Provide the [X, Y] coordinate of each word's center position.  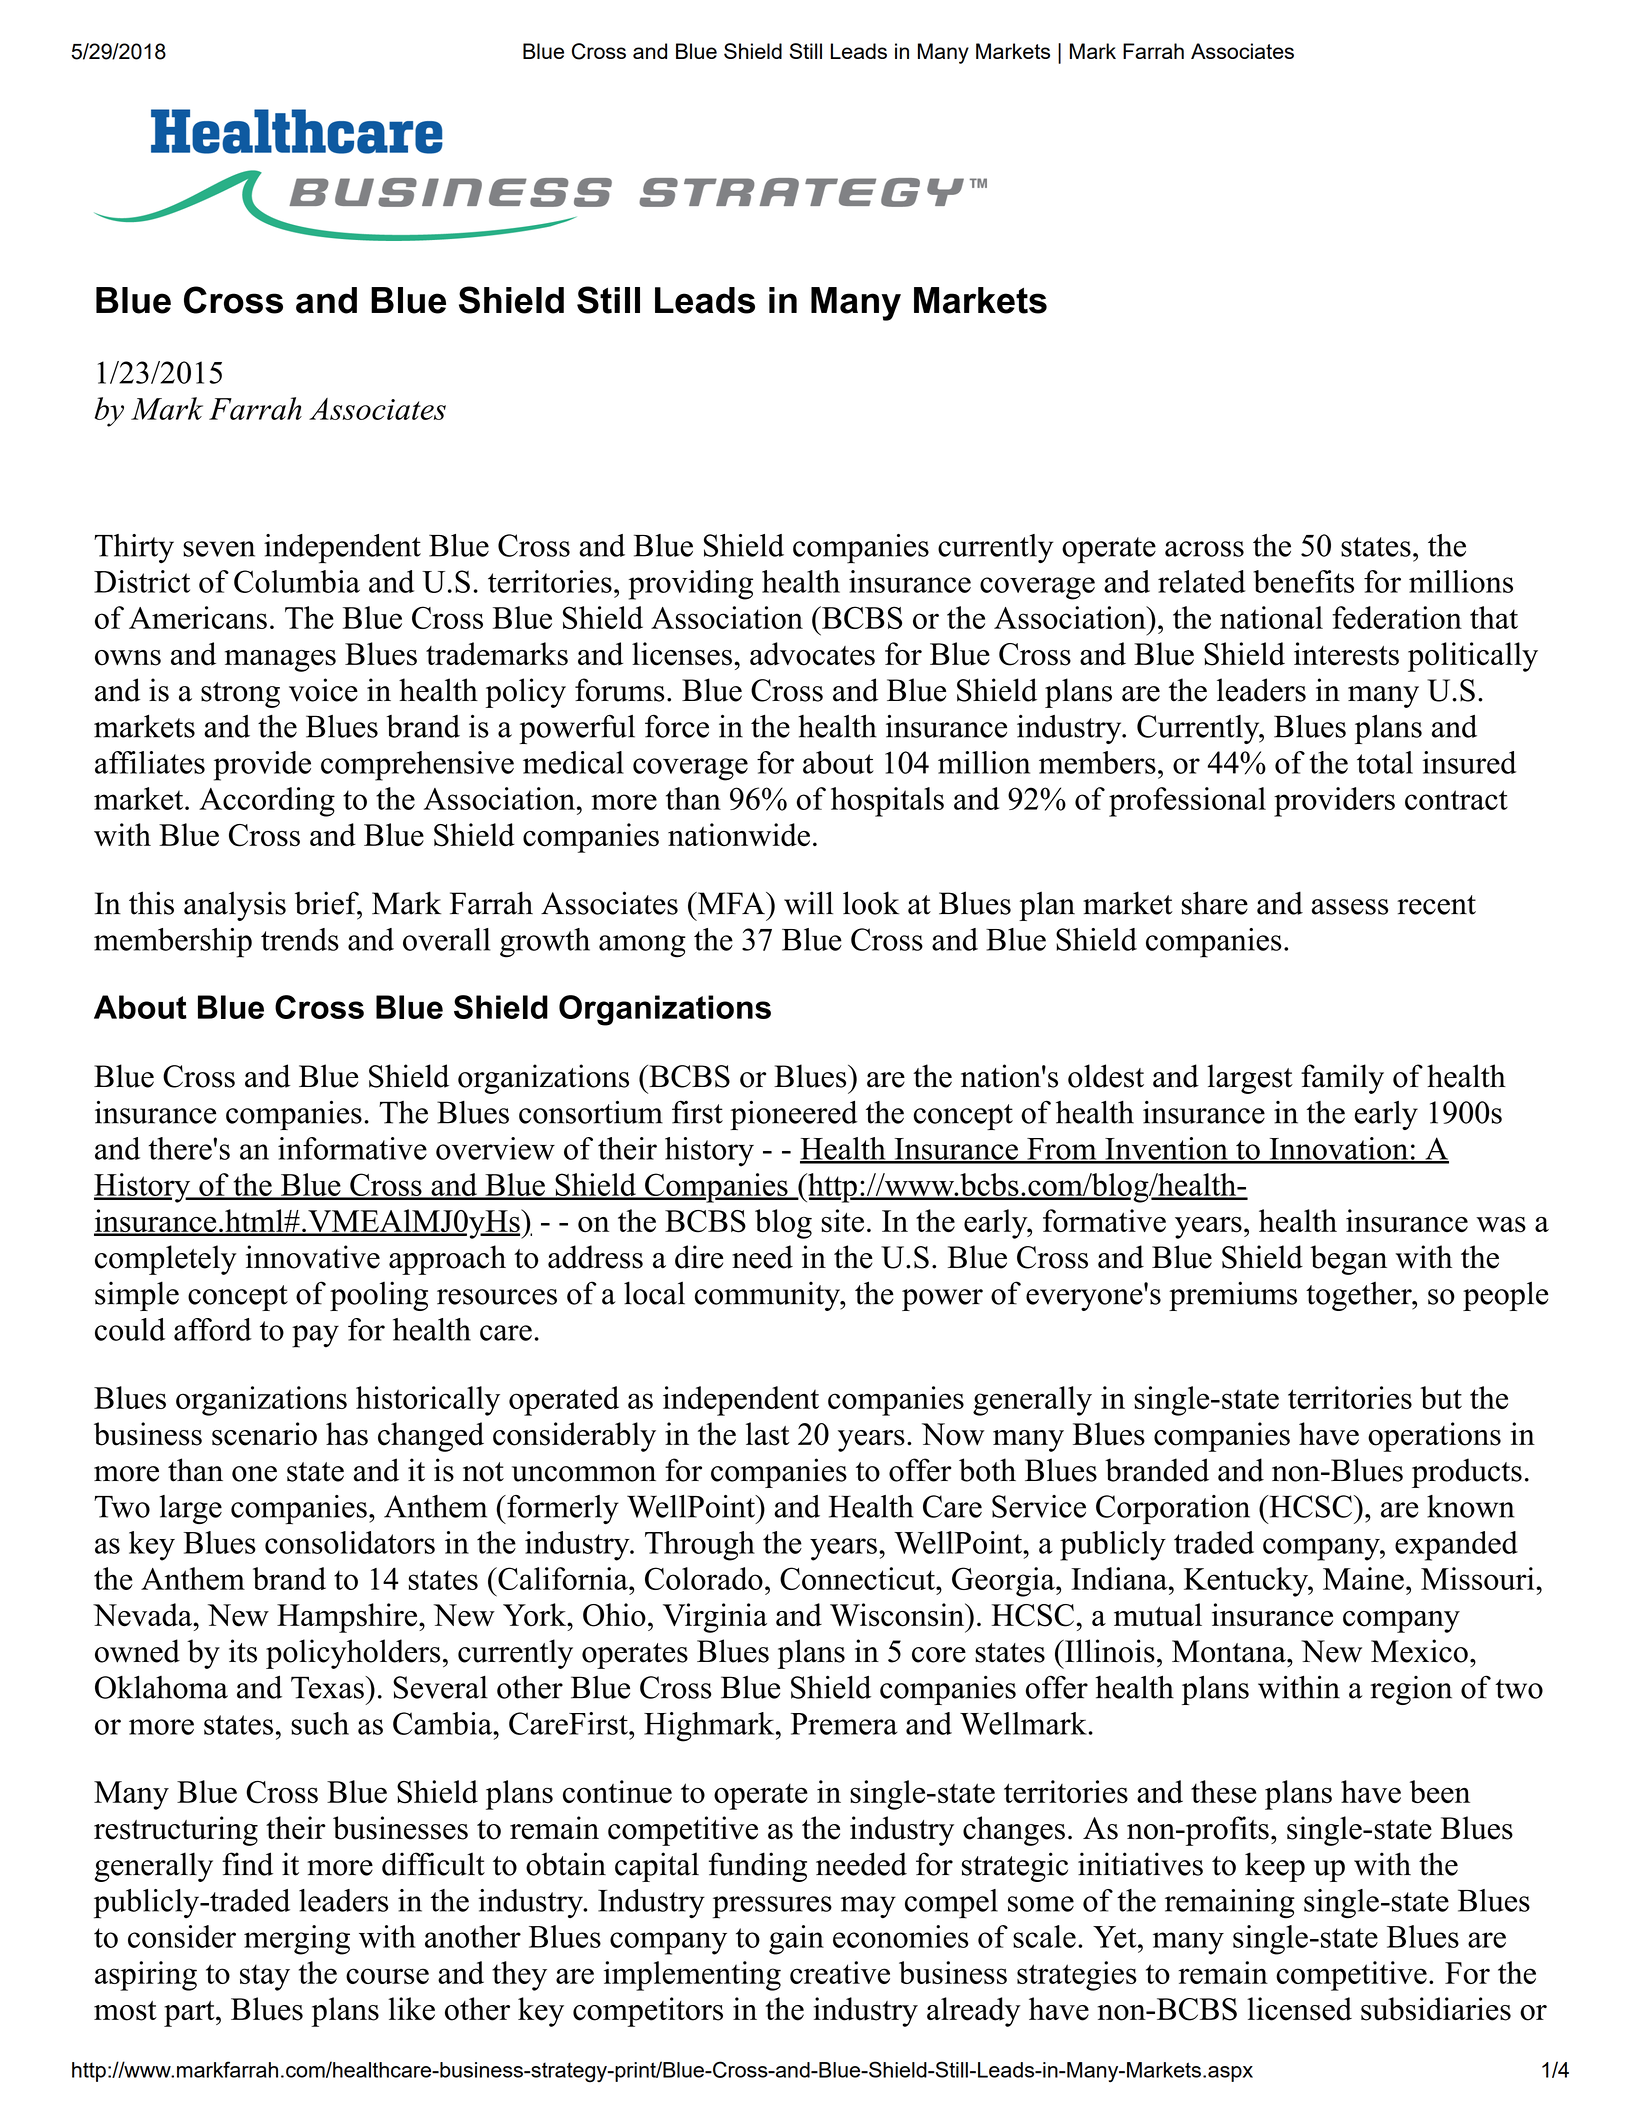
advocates [812, 654]
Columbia [297, 581]
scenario [264, 1434]
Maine [1363, 1578]
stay [265, 1977]
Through [700, 1546]
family [1342, 1079]
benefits [1303, 581]
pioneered [794, 1115]
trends [300, 939]
